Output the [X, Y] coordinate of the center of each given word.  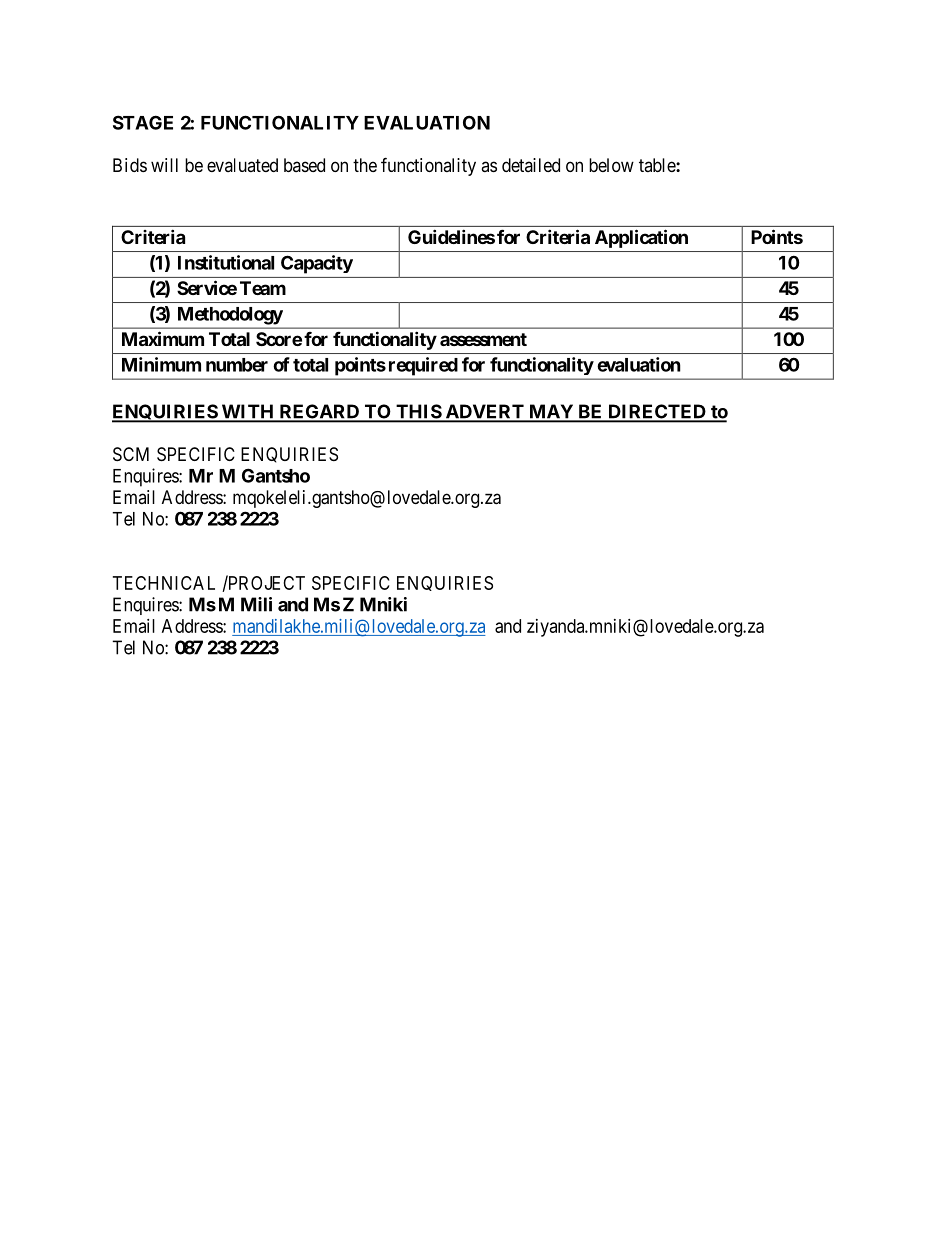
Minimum [161, 364]
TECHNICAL [164, 583]
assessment [483, 339]
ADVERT [484, 412]
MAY [551, 412]
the [365, 165]
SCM [131, 454]
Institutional [226, 262]
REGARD [319, 412]
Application [641, 238]
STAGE [143, 122]
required [423, 366]
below [611, 165]
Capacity [317, 264]
